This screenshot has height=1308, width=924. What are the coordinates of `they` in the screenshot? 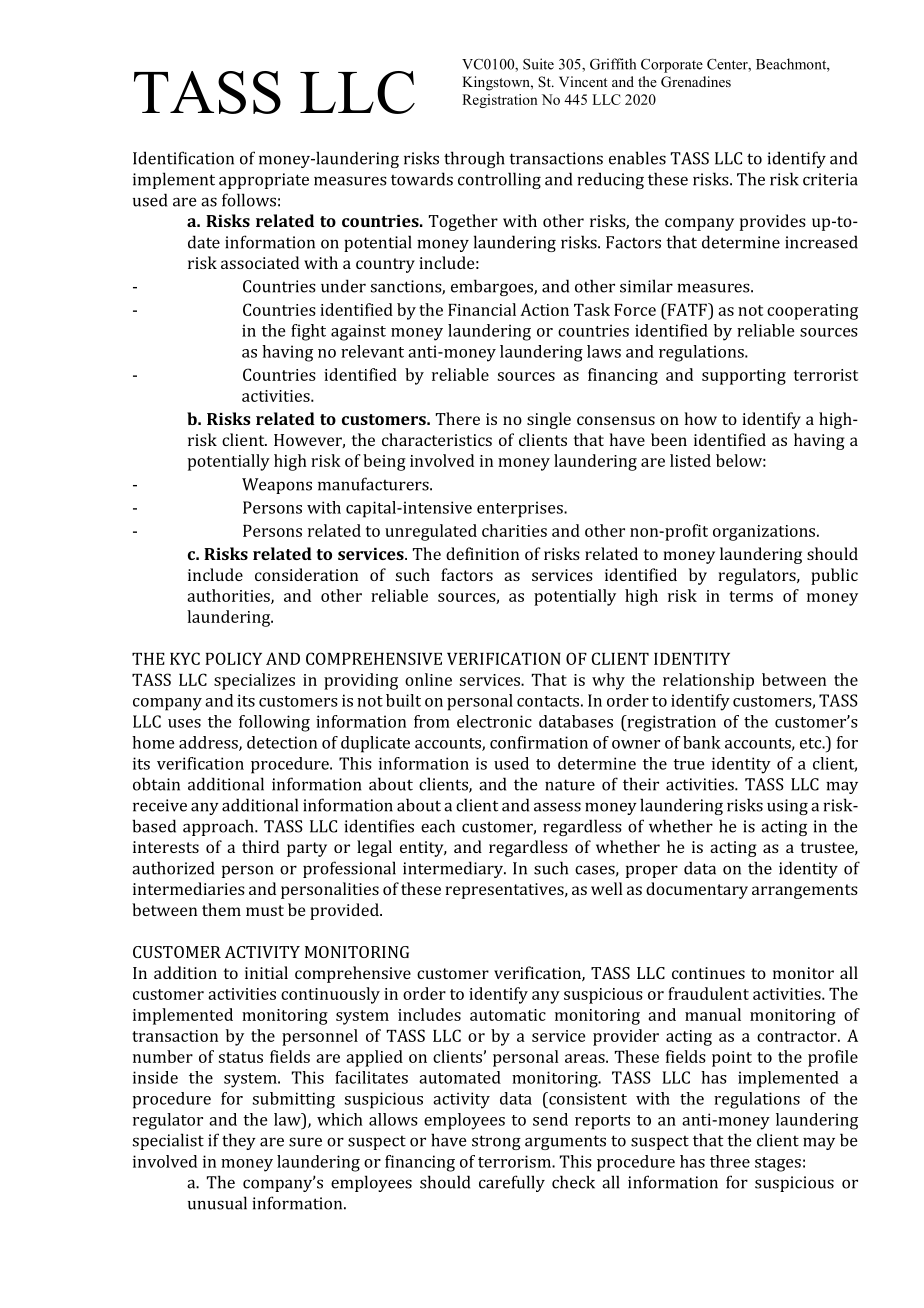 It's located at (239, 1141).
